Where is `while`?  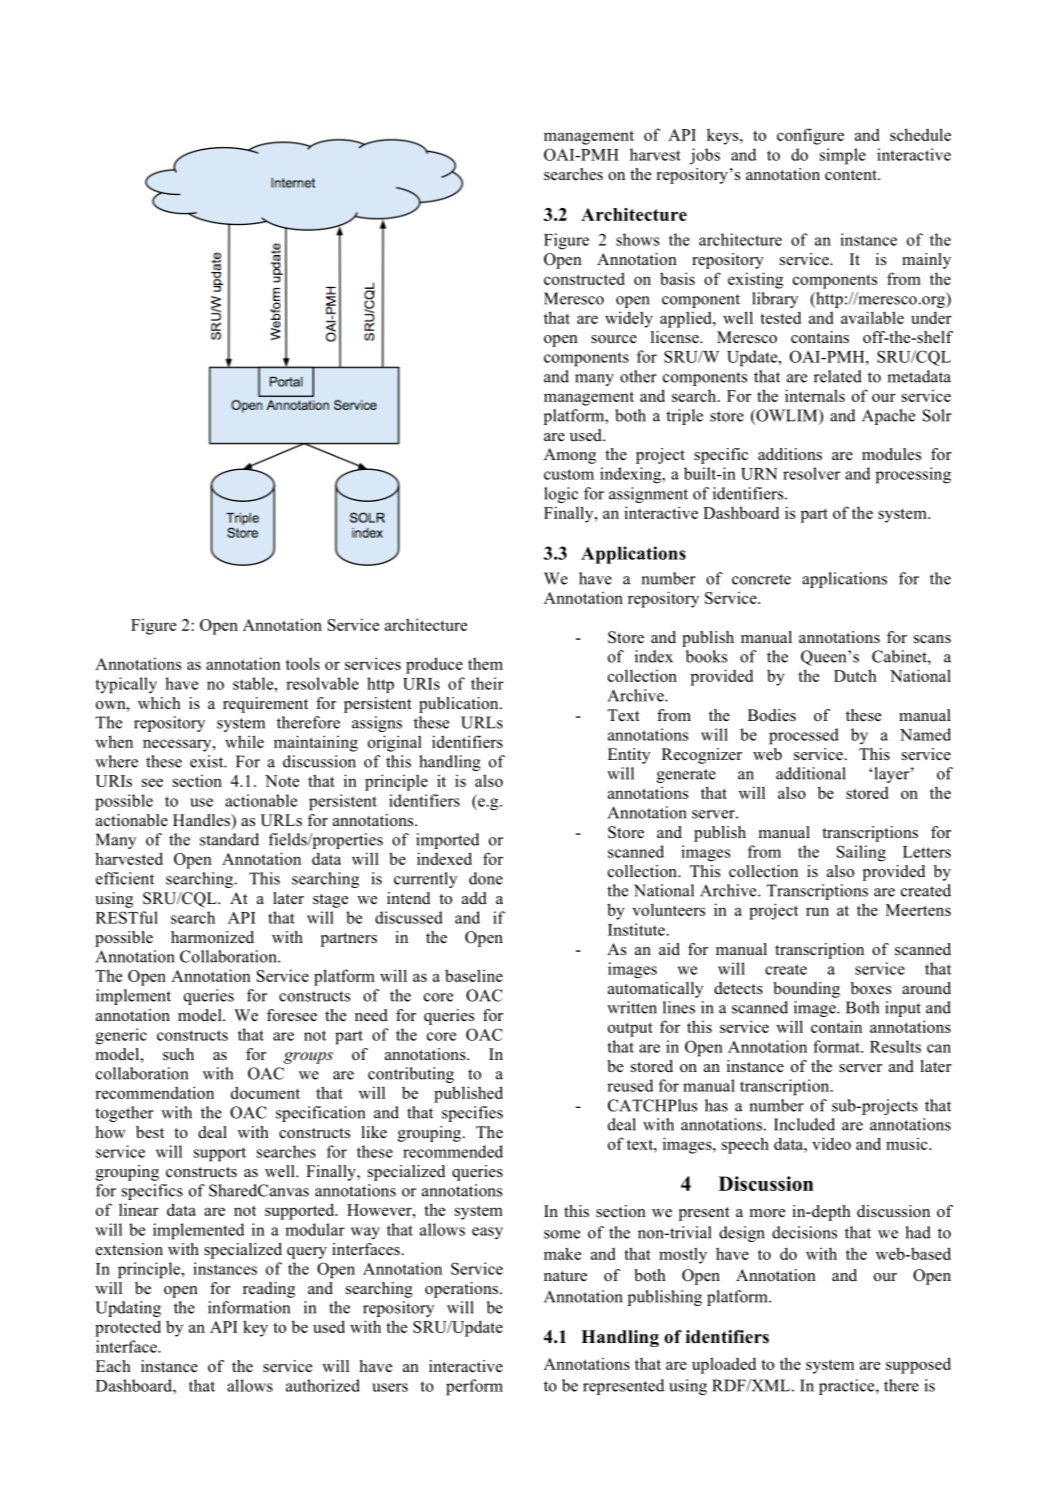 while is located at coordinates (244, 741).
